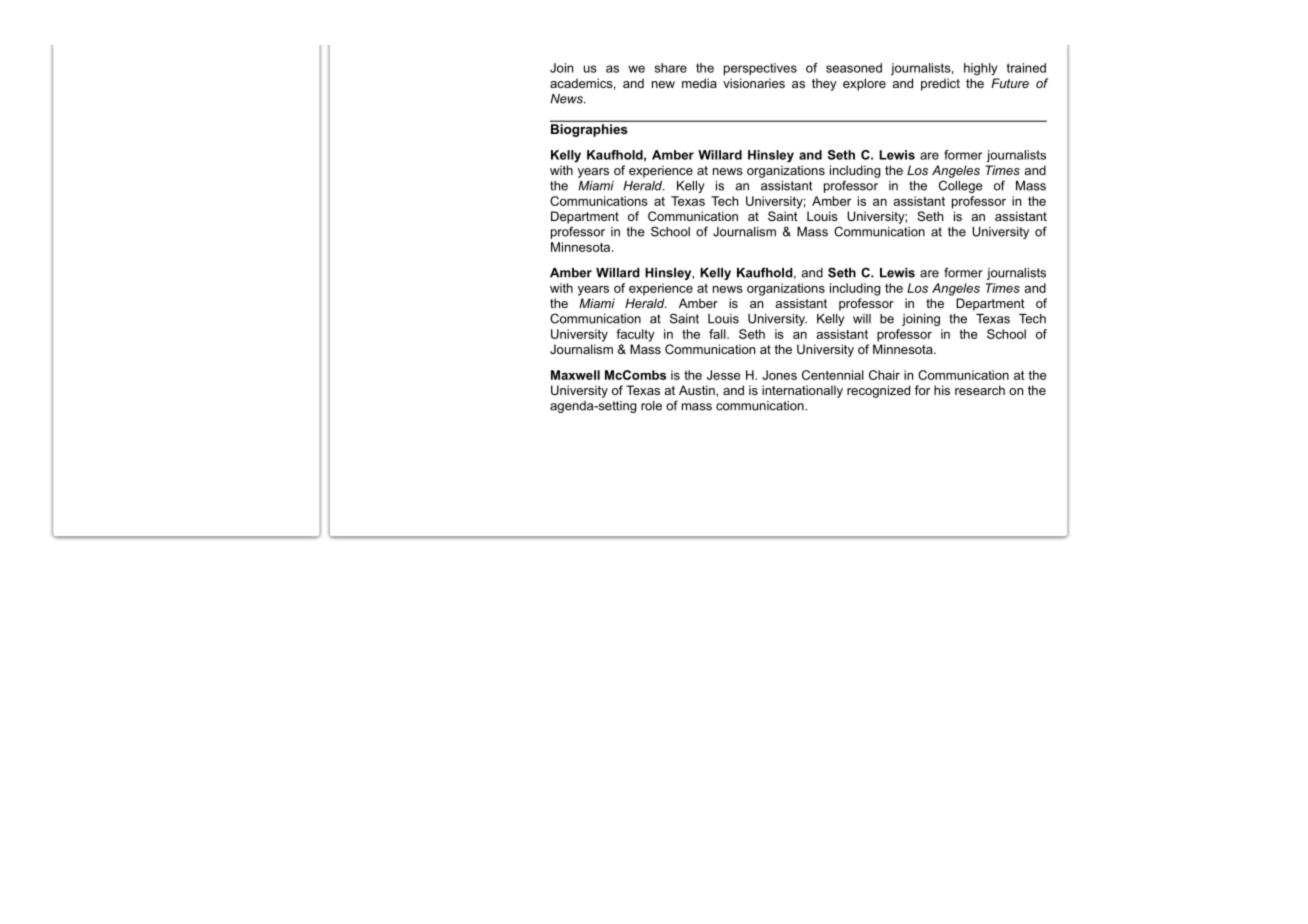  What do you see at coordinates (779, 375) in the screenshot?
I see `Jones` at bounding box center [779, 375].
